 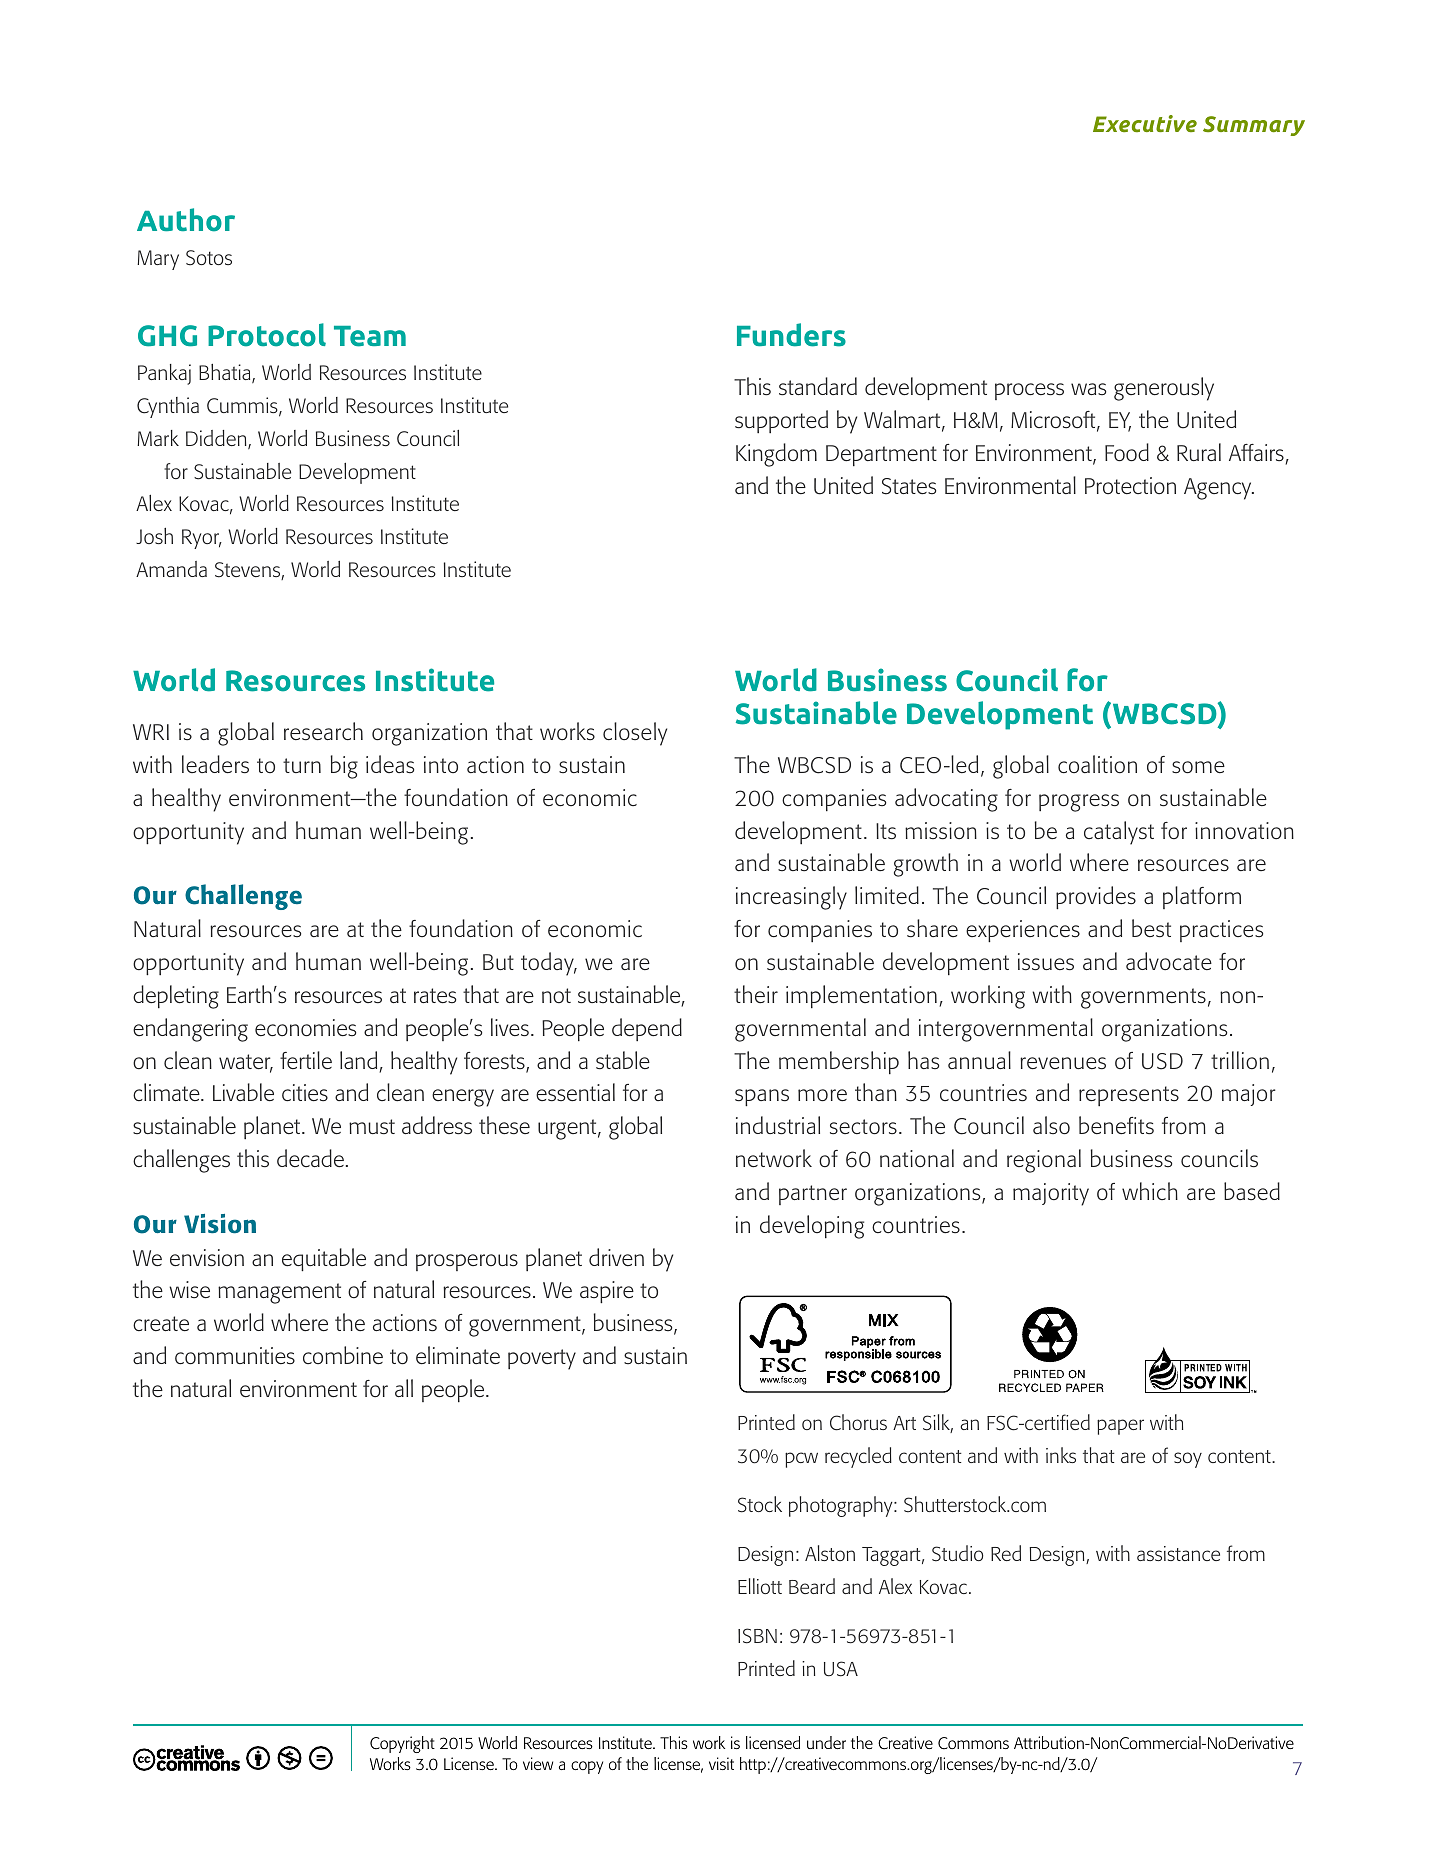 What do you see at coordinates (818, 386) in the image?
I see `standard` at bounding box center [818, 386].
